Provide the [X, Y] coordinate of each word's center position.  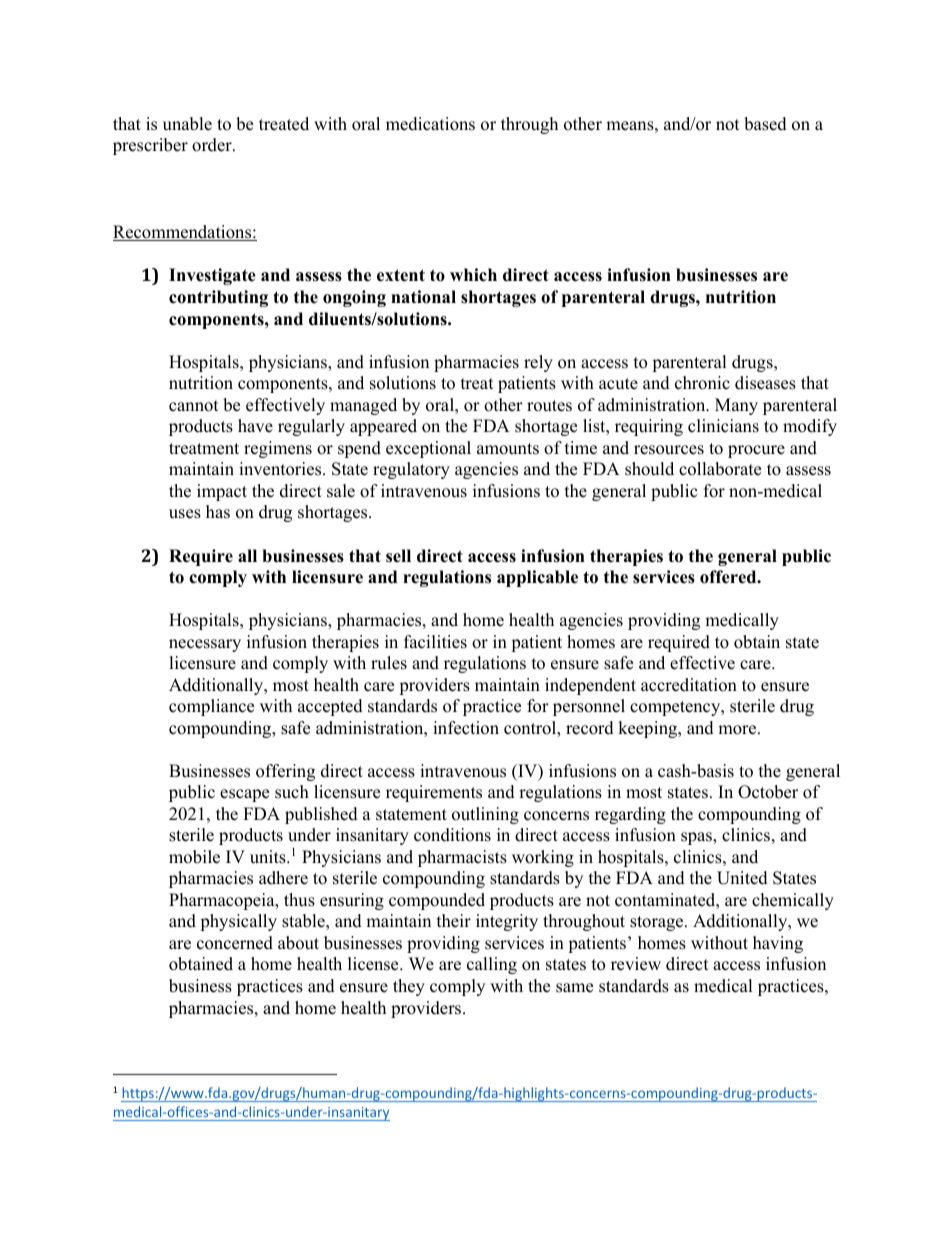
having [778, 944]
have [255, 426]
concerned [235, 943]
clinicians [723, 426]
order [213, 145]
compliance [211, 707]
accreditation [689, 685]
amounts [508, 449]
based [765, 124]
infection [466, 728]
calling [492, 965]
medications [430, 124]
